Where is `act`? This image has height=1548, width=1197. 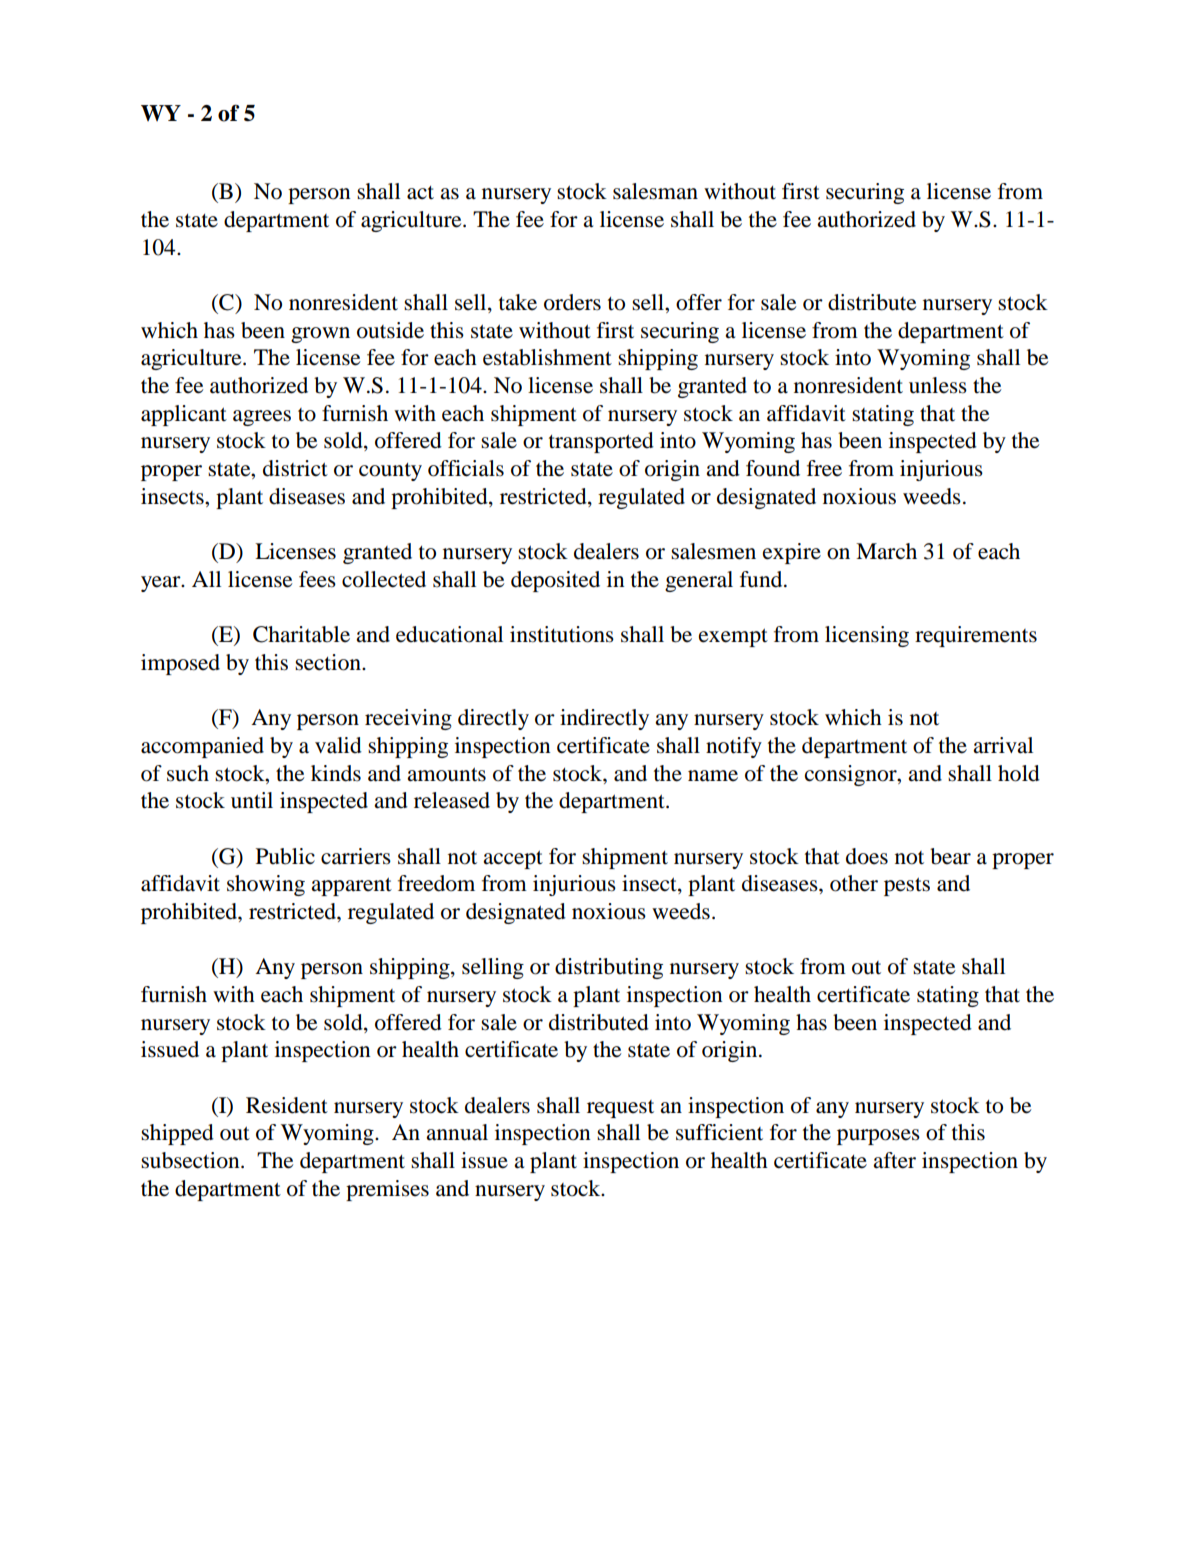
act is located at coordinates (420, 192).
